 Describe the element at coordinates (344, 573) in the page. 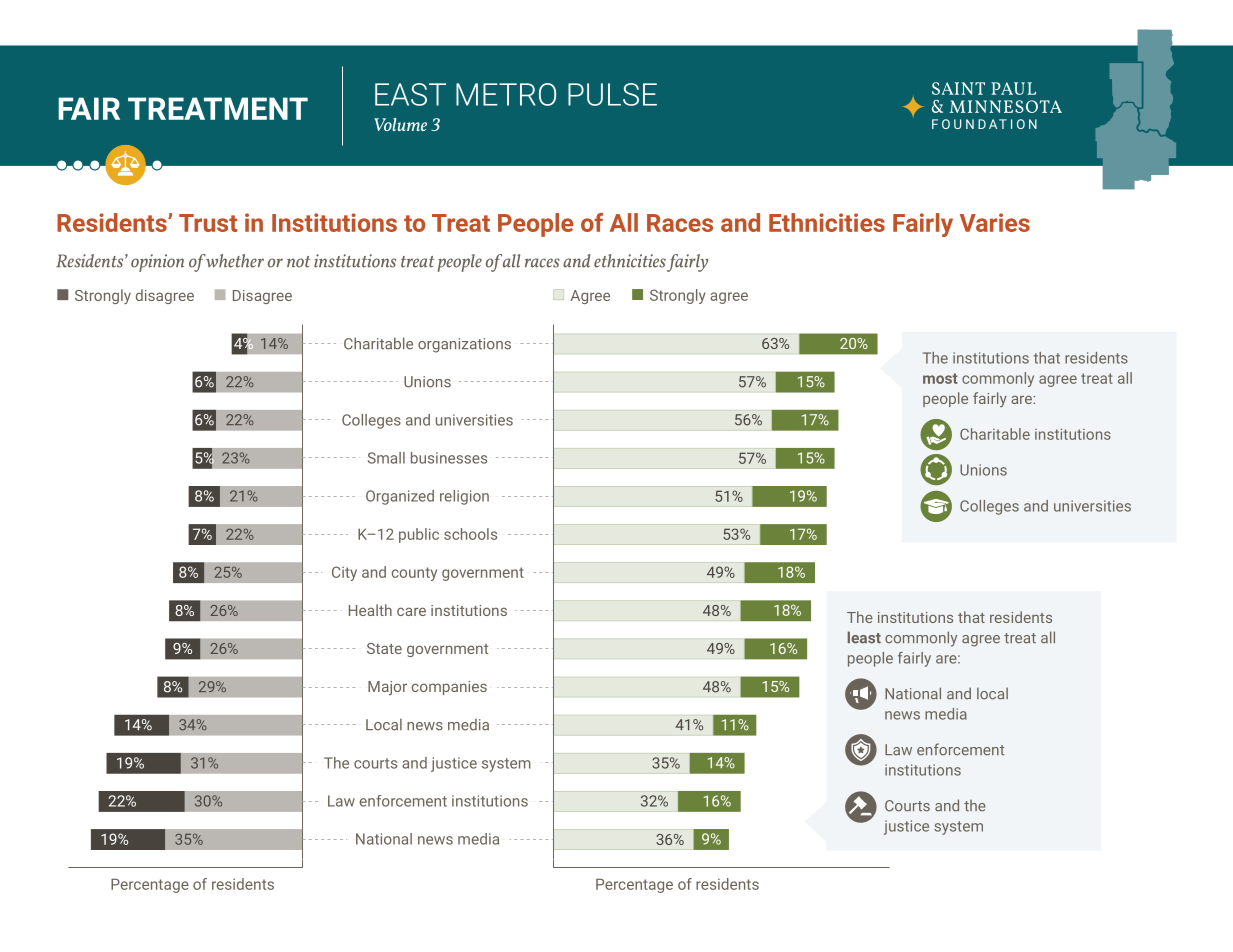

I see `City` at that location.
